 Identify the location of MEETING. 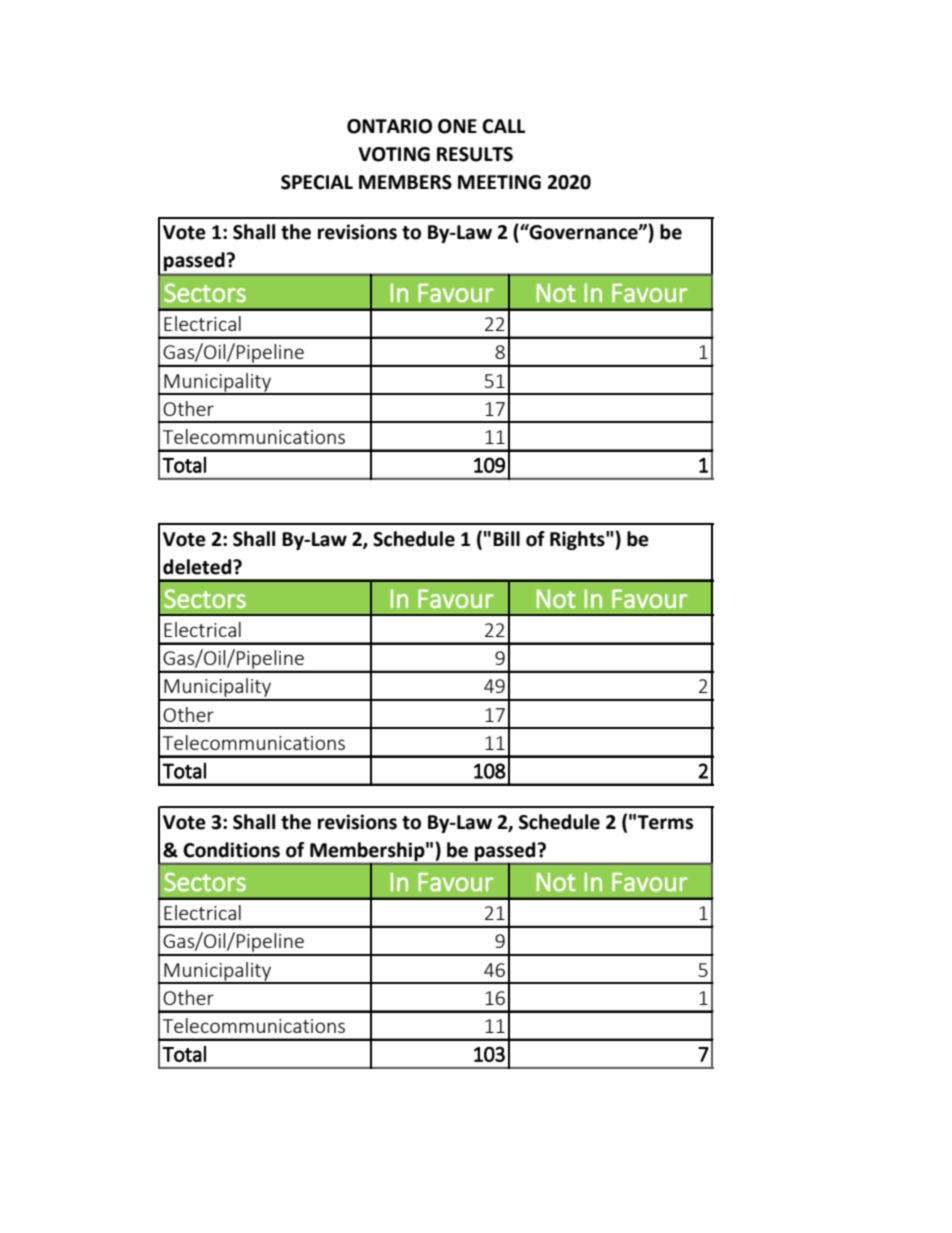
(499, 182).
